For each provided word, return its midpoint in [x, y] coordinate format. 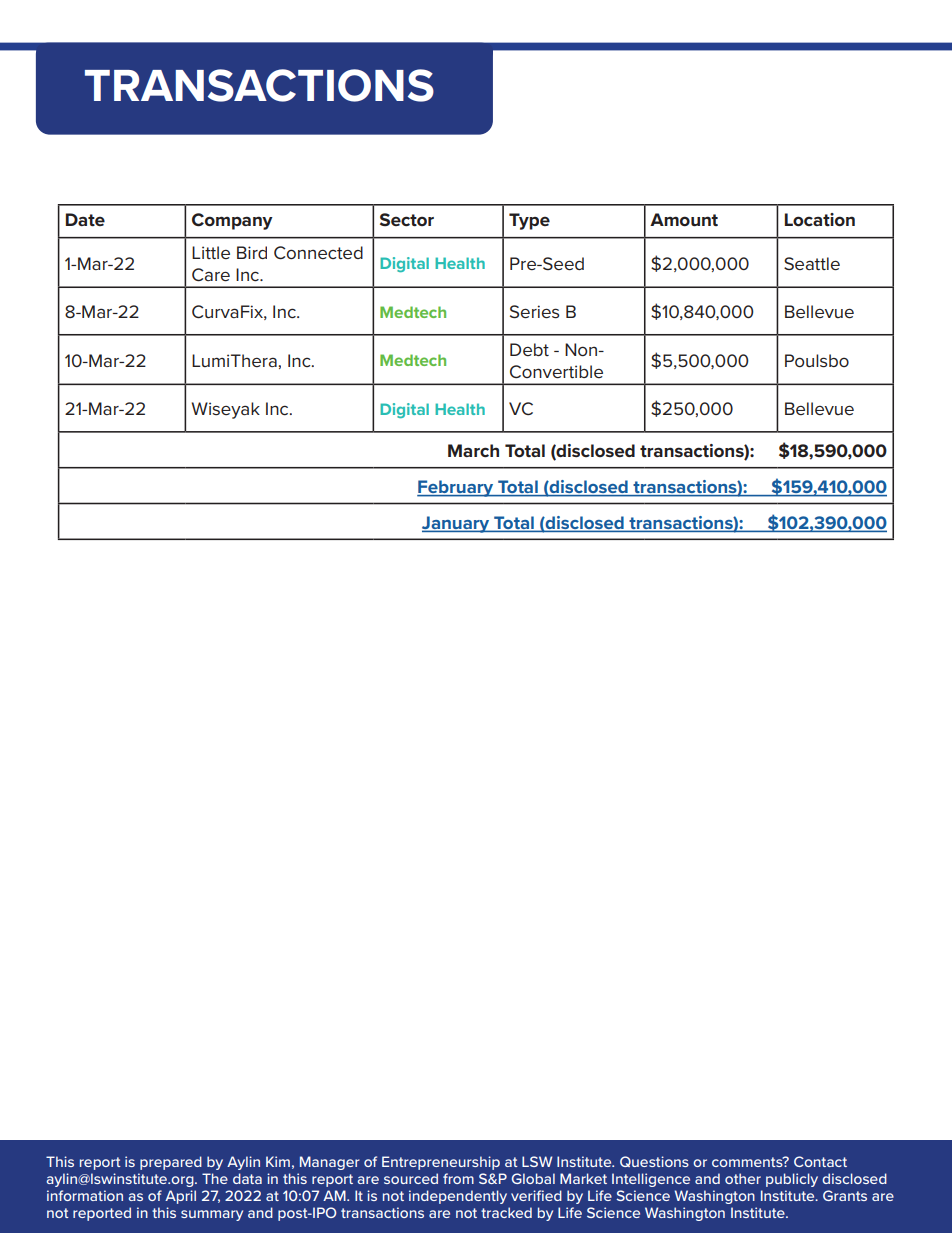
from [458, 1178]
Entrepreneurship [441, 1163]
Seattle [812, 264]
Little [211, 252]
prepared [171, 1163]
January [457, 524]
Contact [820, 1161]
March [473, 450]
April [180, 1197]
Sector [407, 219]
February [456, 488]
